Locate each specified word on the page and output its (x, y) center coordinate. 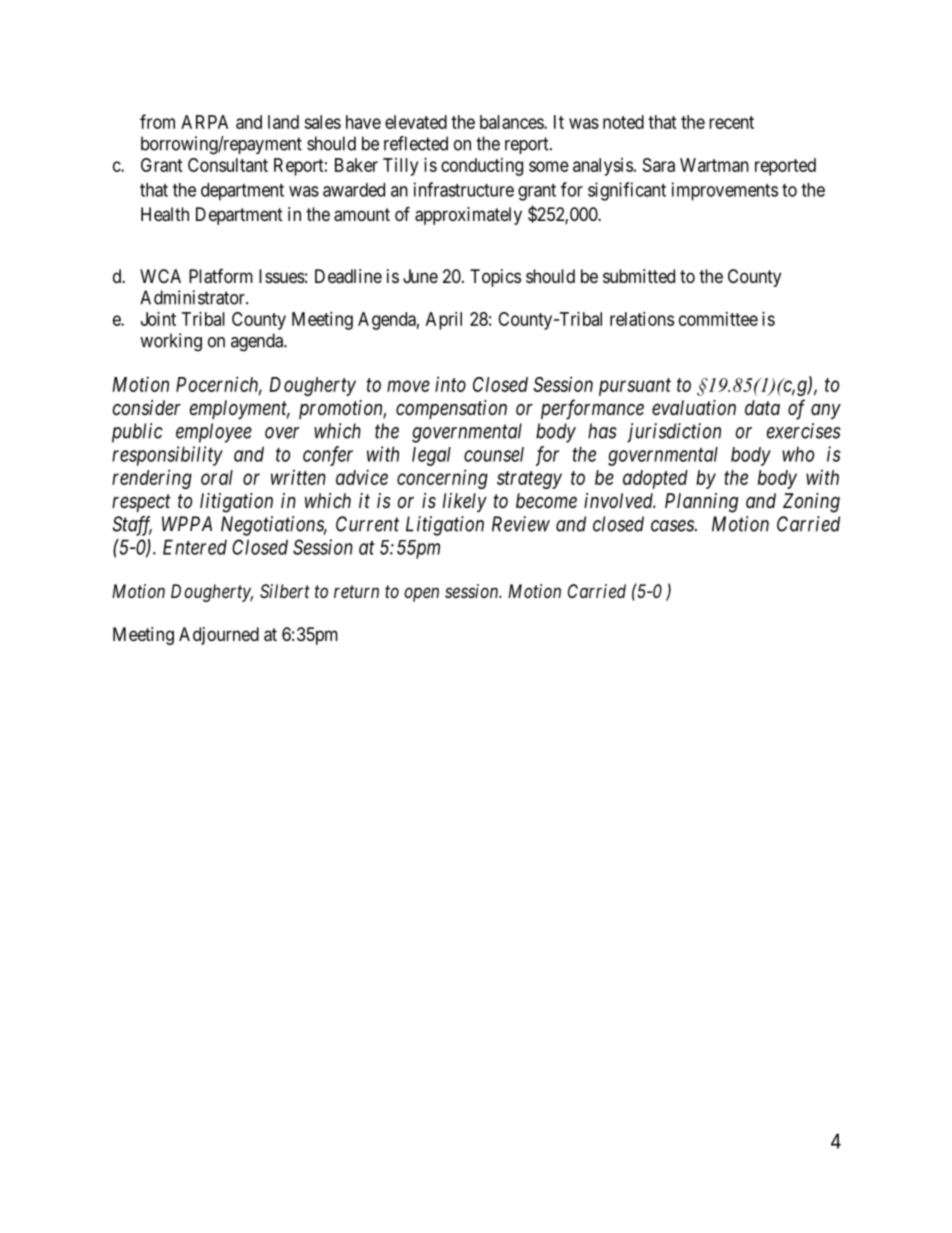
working (171, 342)
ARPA (204, 122)
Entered (195, 547)
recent (731, 122)
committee (718, 319)
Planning (701, 503)
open (421, 594)
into (450, 384)
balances (512, 122)
